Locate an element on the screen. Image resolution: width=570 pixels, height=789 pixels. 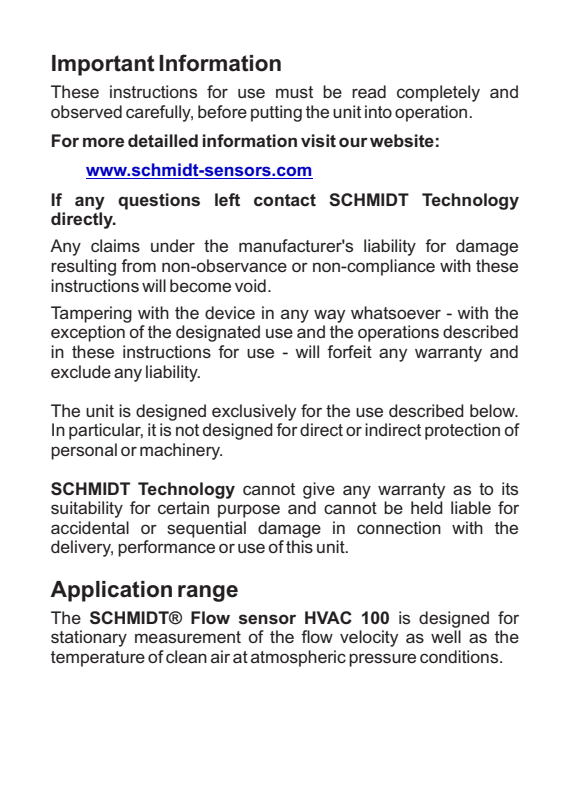
temperature is located at coordinates (98, 659).
